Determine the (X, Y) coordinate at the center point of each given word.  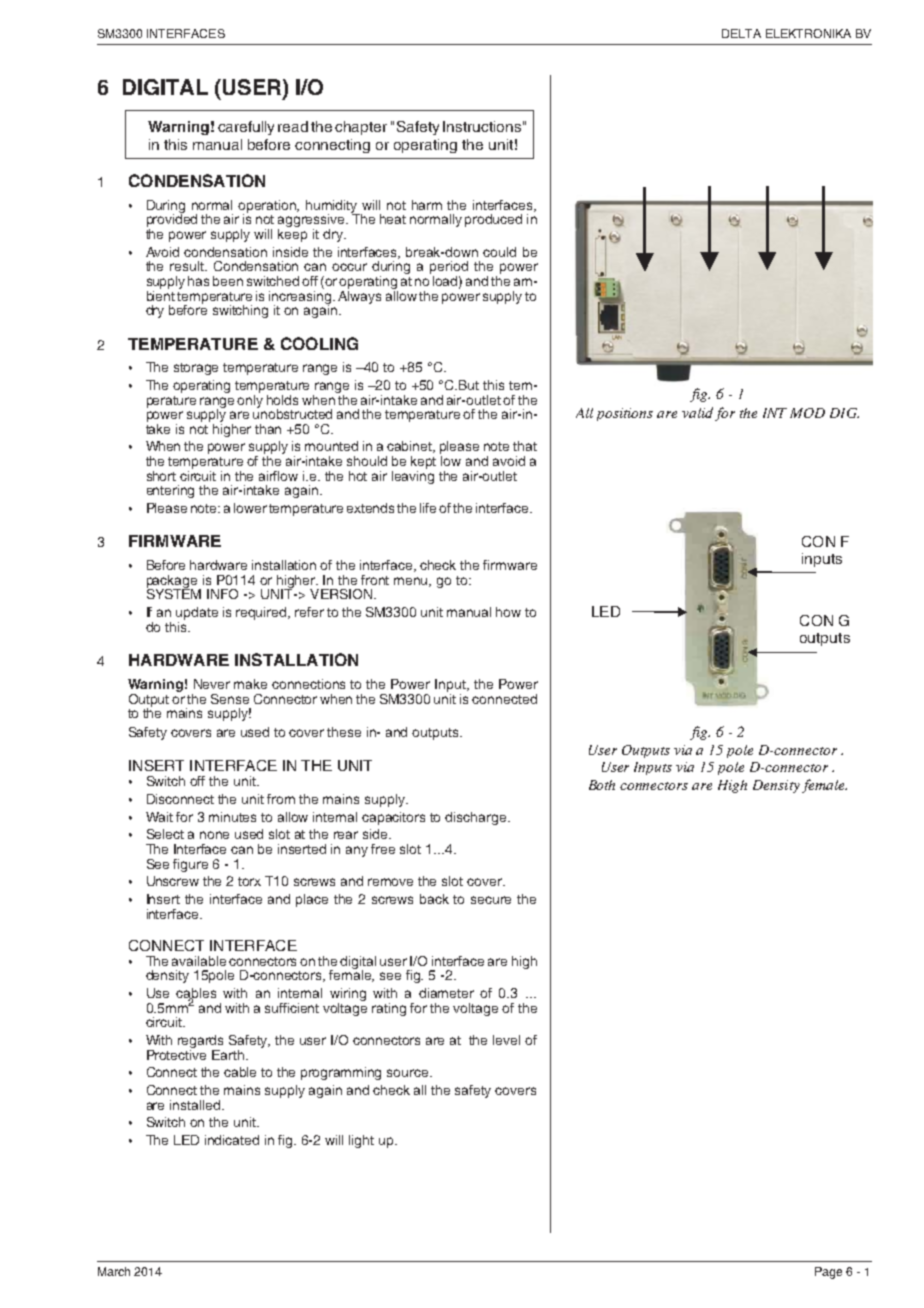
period (449, 269)
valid (697, 412)
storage (196, 369)
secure (491, 900)
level (506, 1040)
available (199, 961)
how (508, 612)
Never (212, 684)
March (114, 1271)
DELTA (741, 33)
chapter (361, 128)
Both (602, 785)
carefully (246, 128)
